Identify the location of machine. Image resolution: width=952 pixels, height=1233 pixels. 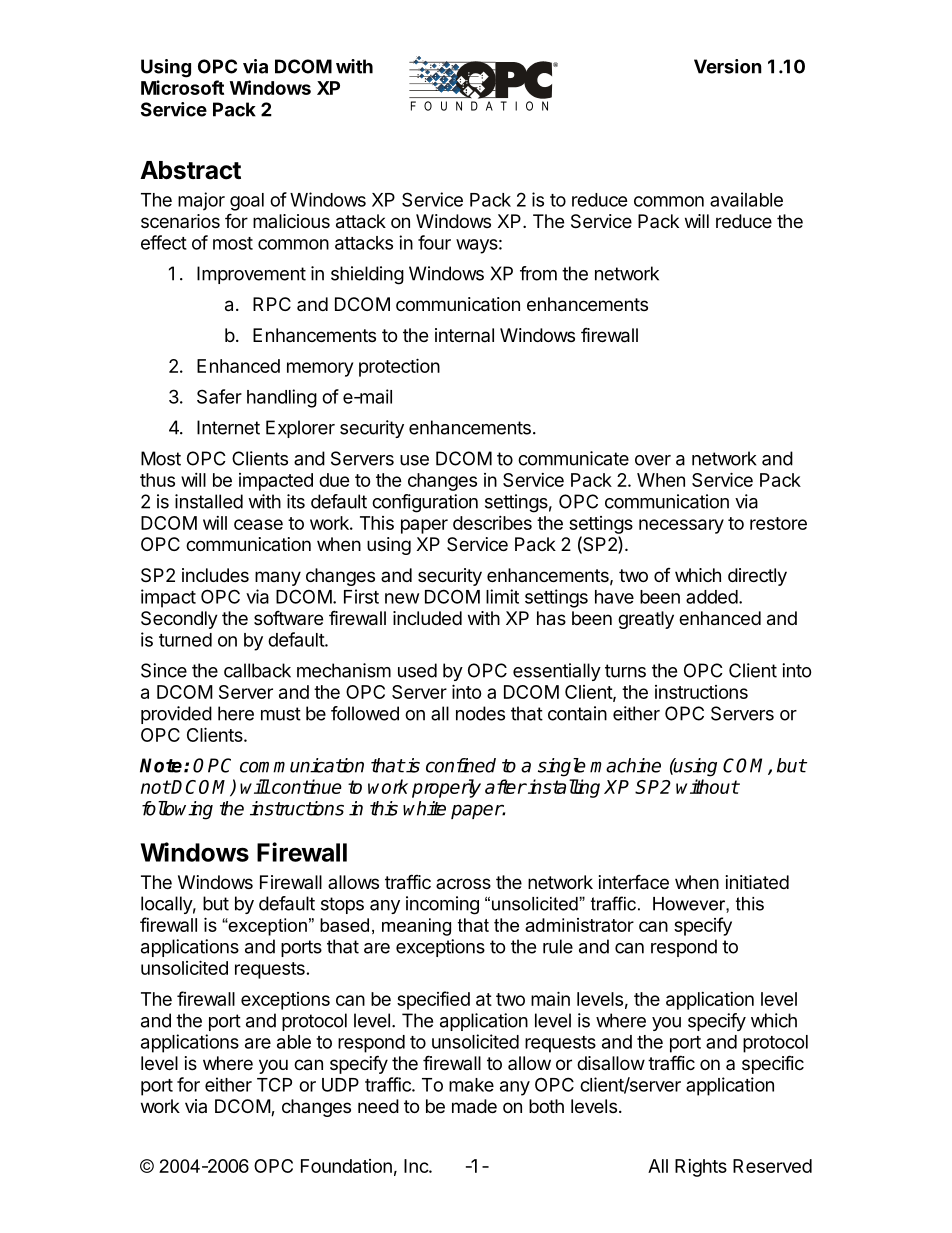
(625, 765).
